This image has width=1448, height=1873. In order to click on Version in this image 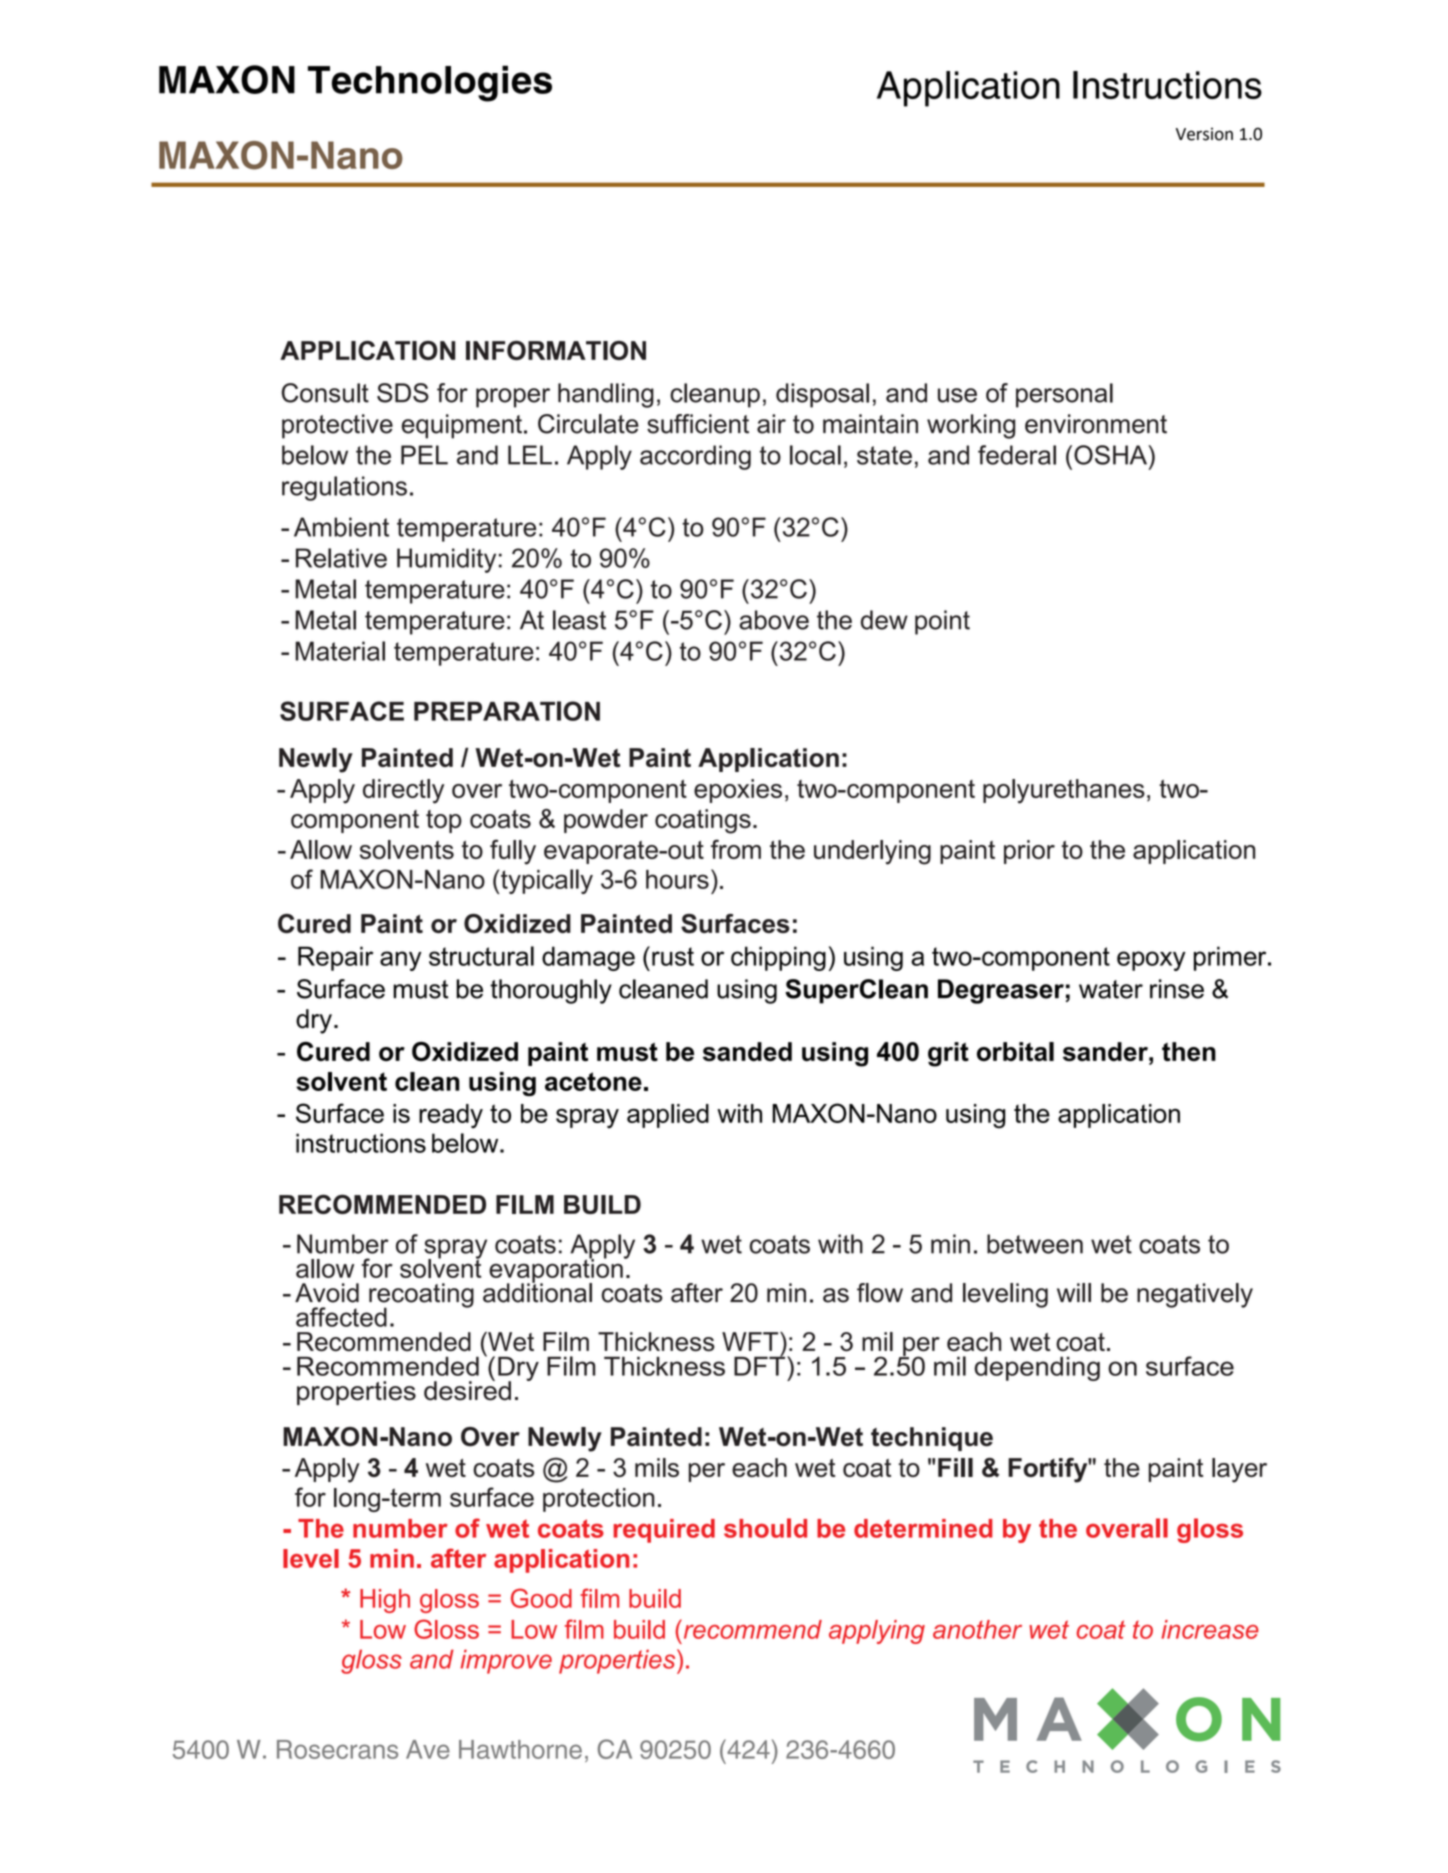, I will do `click(1204, 134)`.
